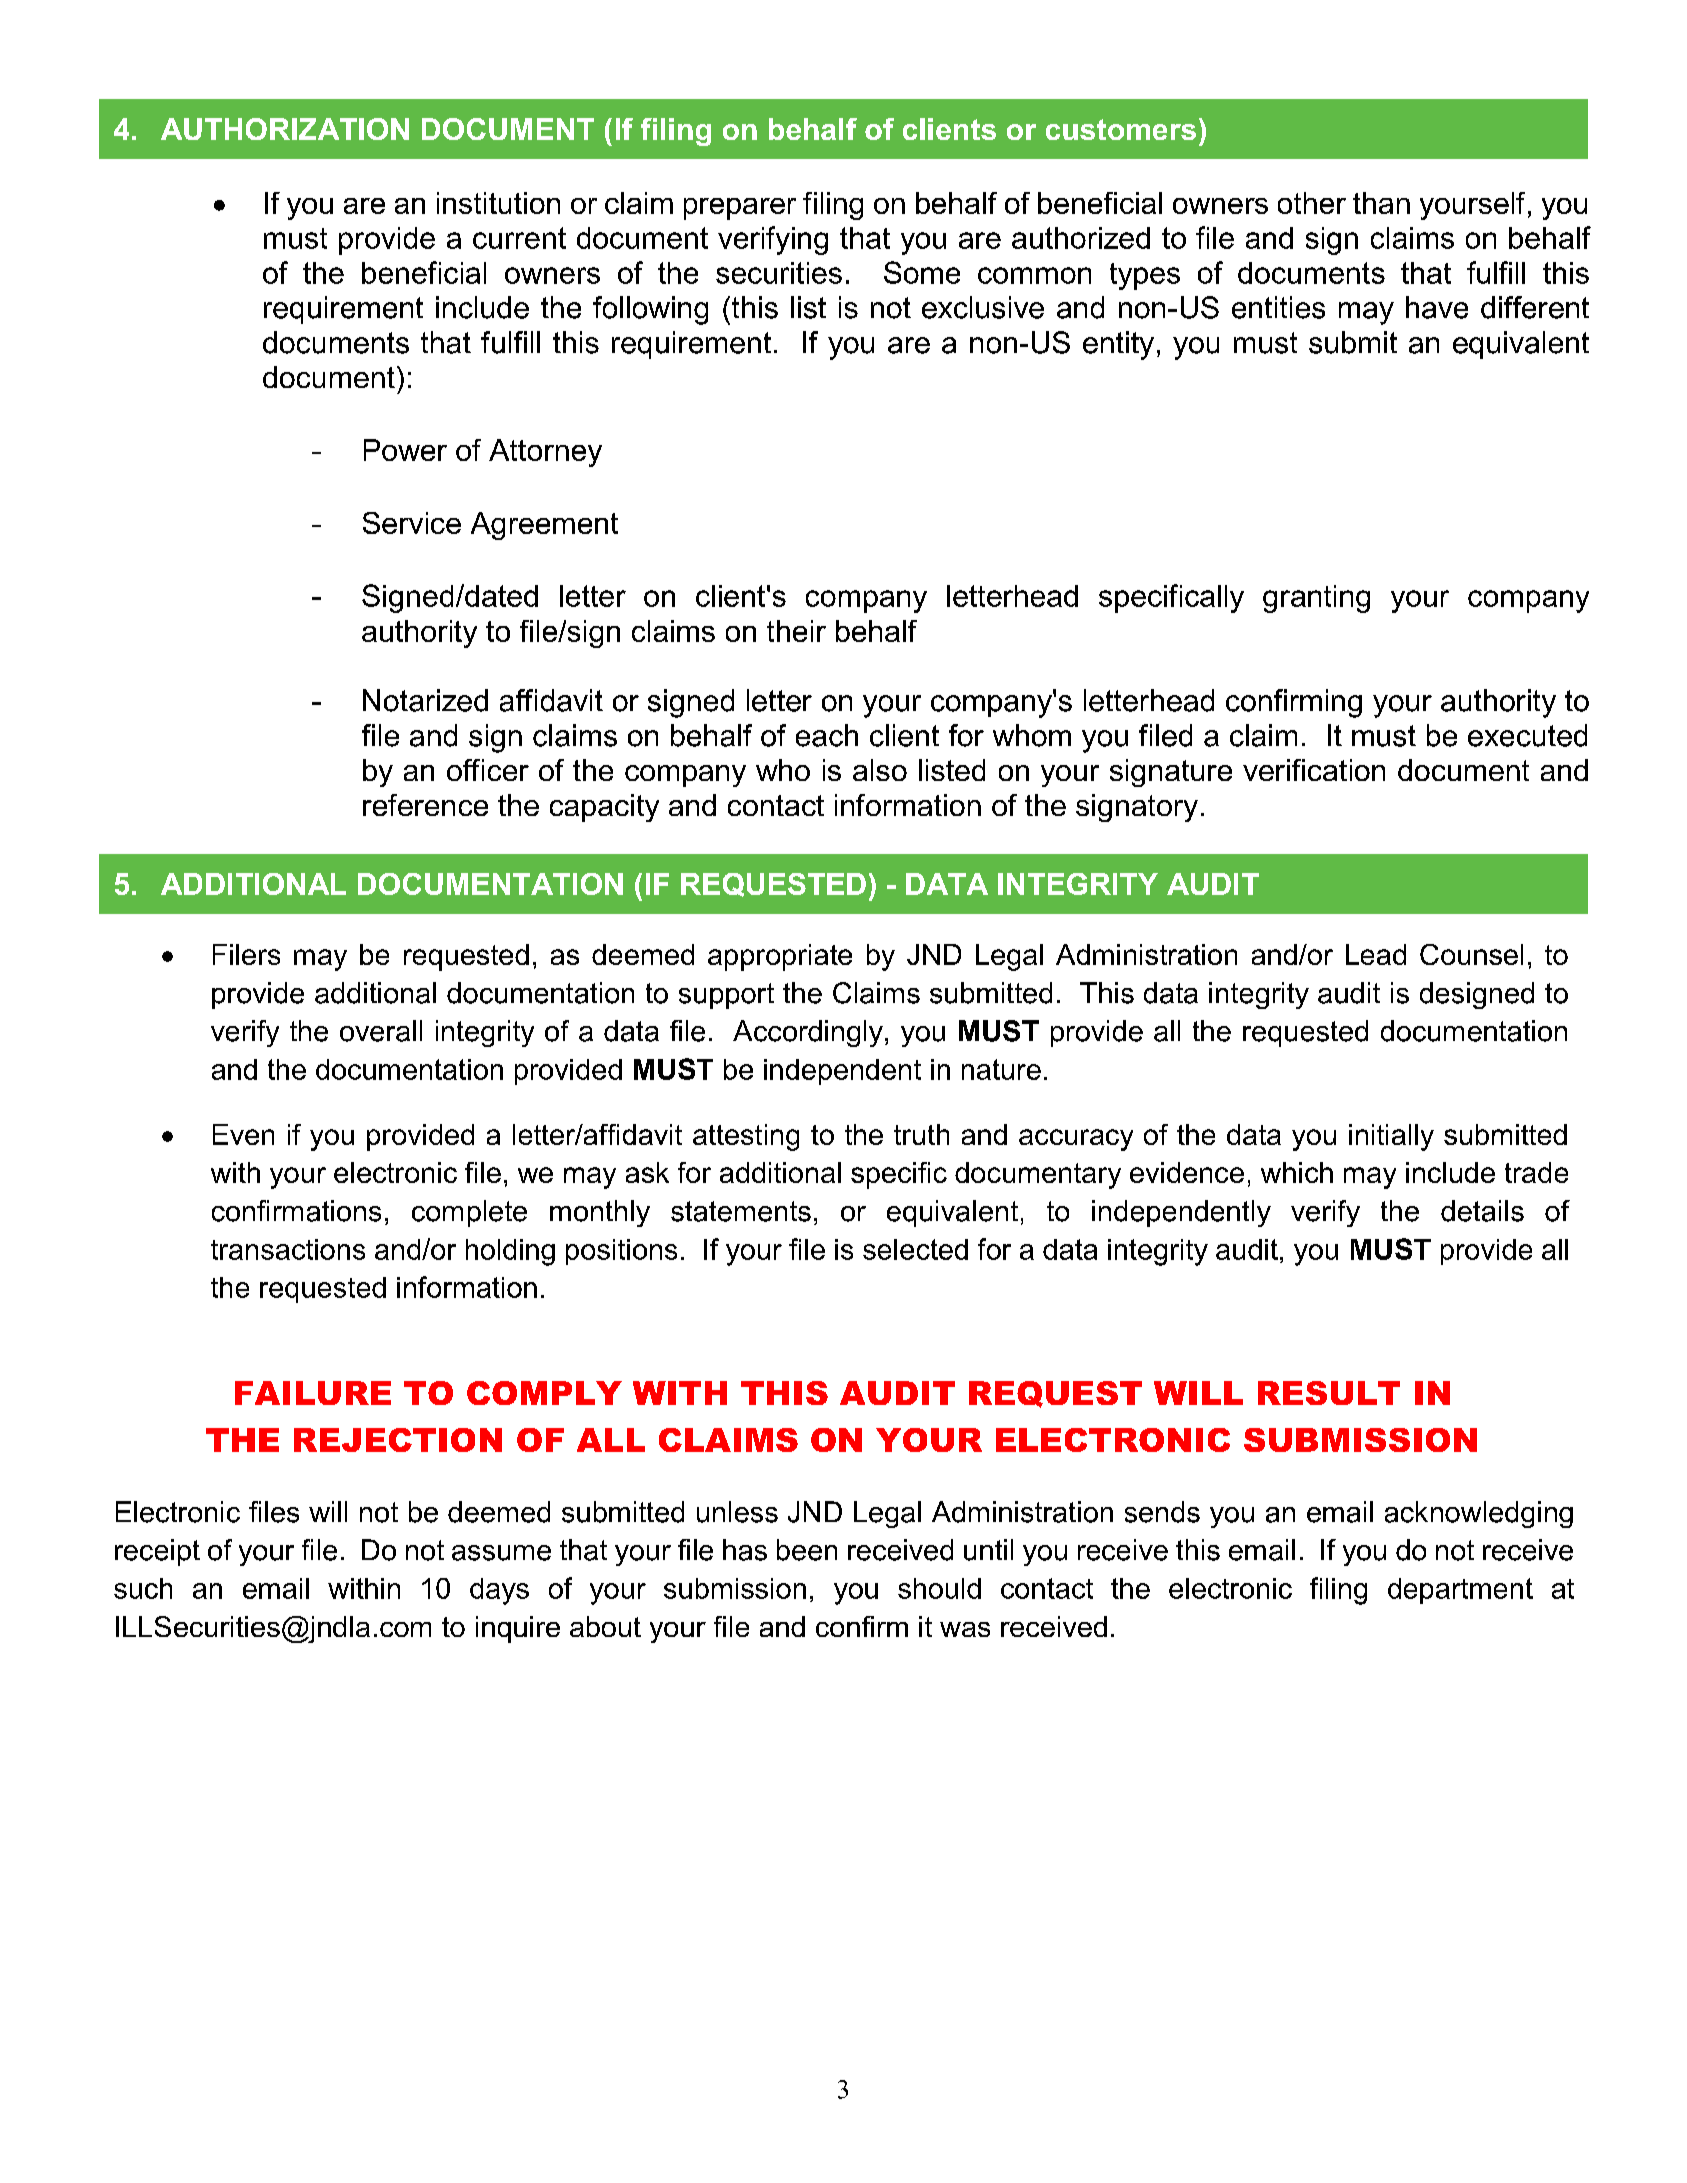 This screenshot has height=2183, width=1687. Describe the element at coordinates (157, 1552) in the screenshot. I see `receipt` at that location.
